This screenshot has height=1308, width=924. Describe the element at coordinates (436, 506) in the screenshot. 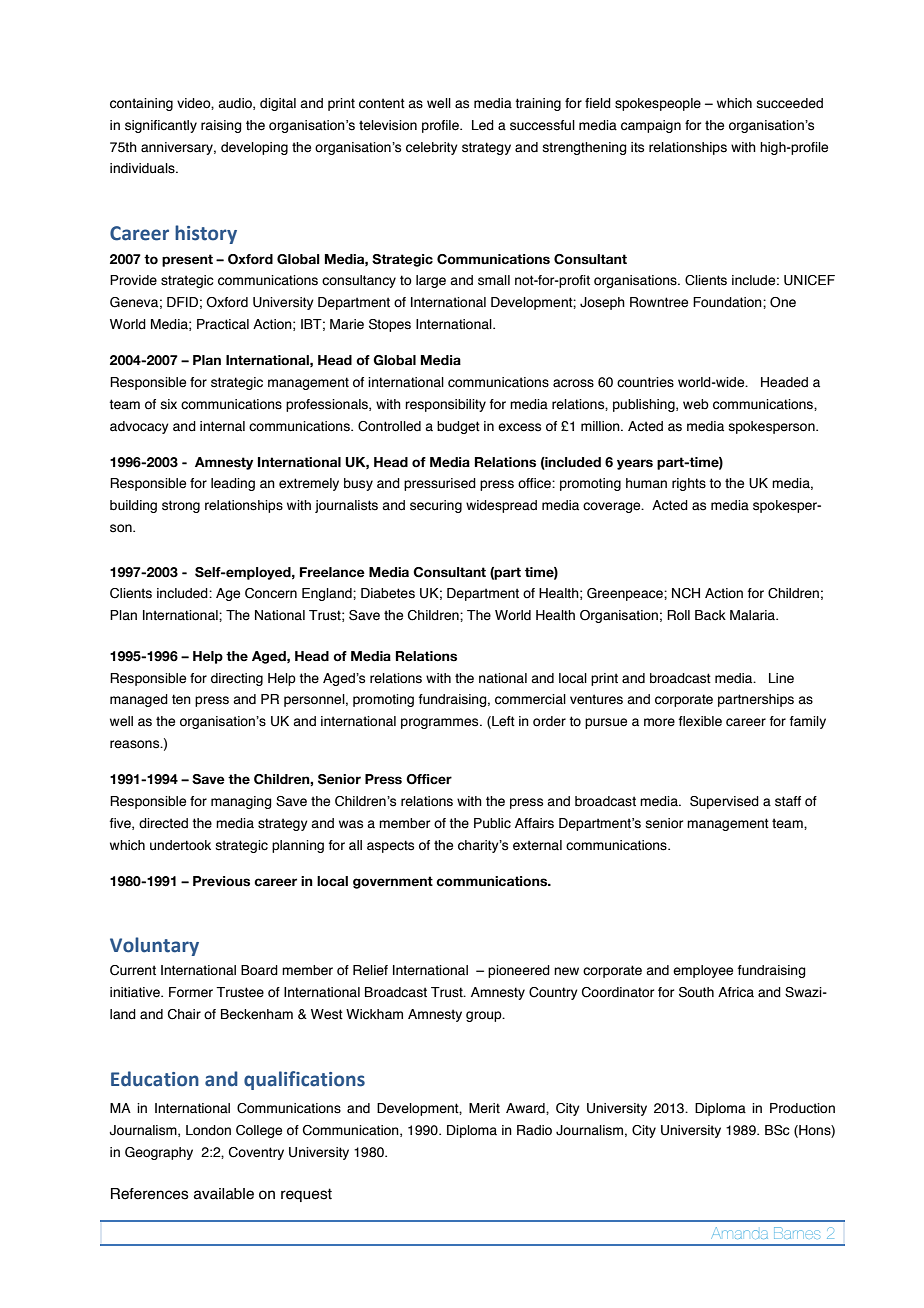

I see `securing` at that location.
